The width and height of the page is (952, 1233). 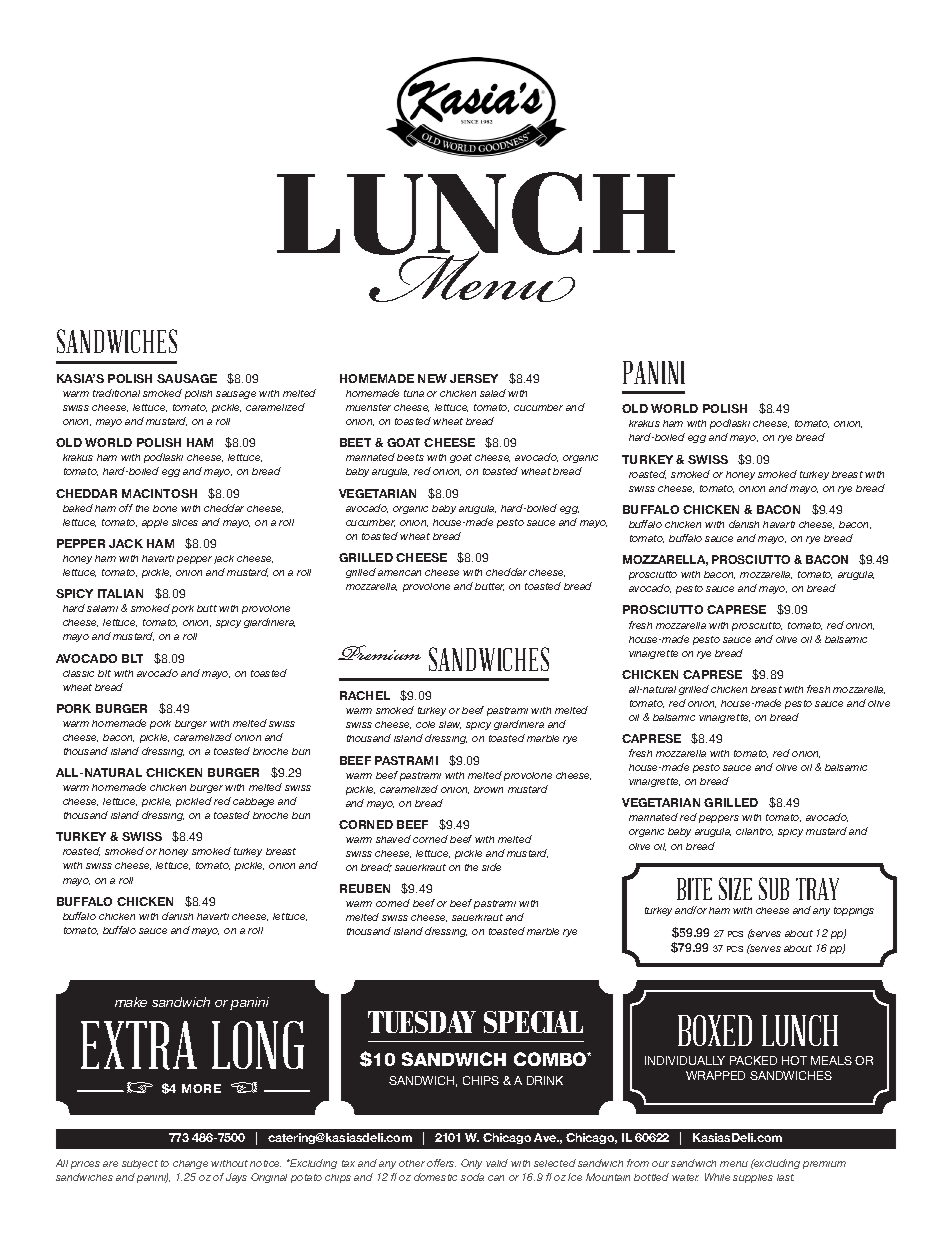 I want to click on change, so click(x=190, y=1164).
